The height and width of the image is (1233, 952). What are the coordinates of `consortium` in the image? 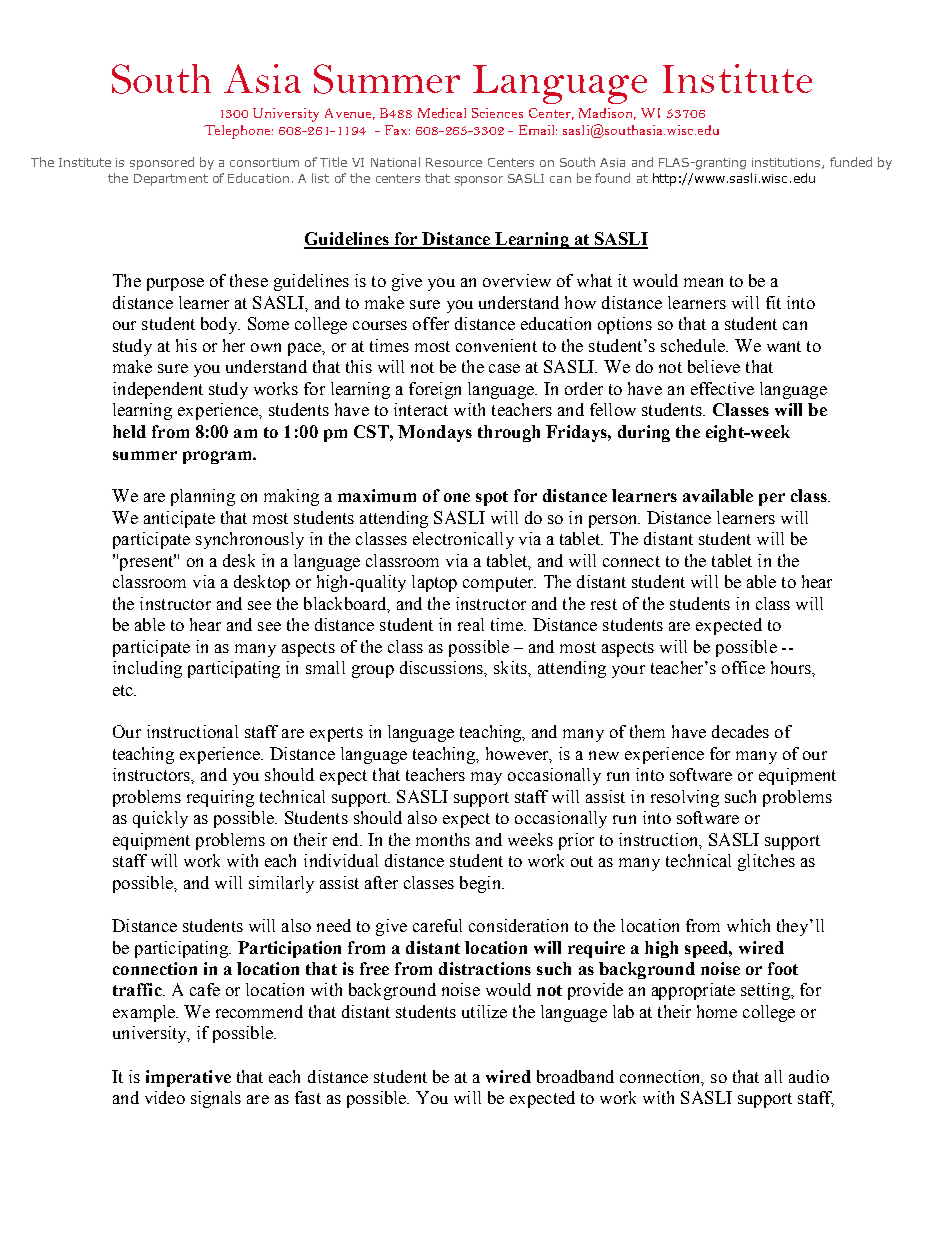 It's located at (264, 162).
